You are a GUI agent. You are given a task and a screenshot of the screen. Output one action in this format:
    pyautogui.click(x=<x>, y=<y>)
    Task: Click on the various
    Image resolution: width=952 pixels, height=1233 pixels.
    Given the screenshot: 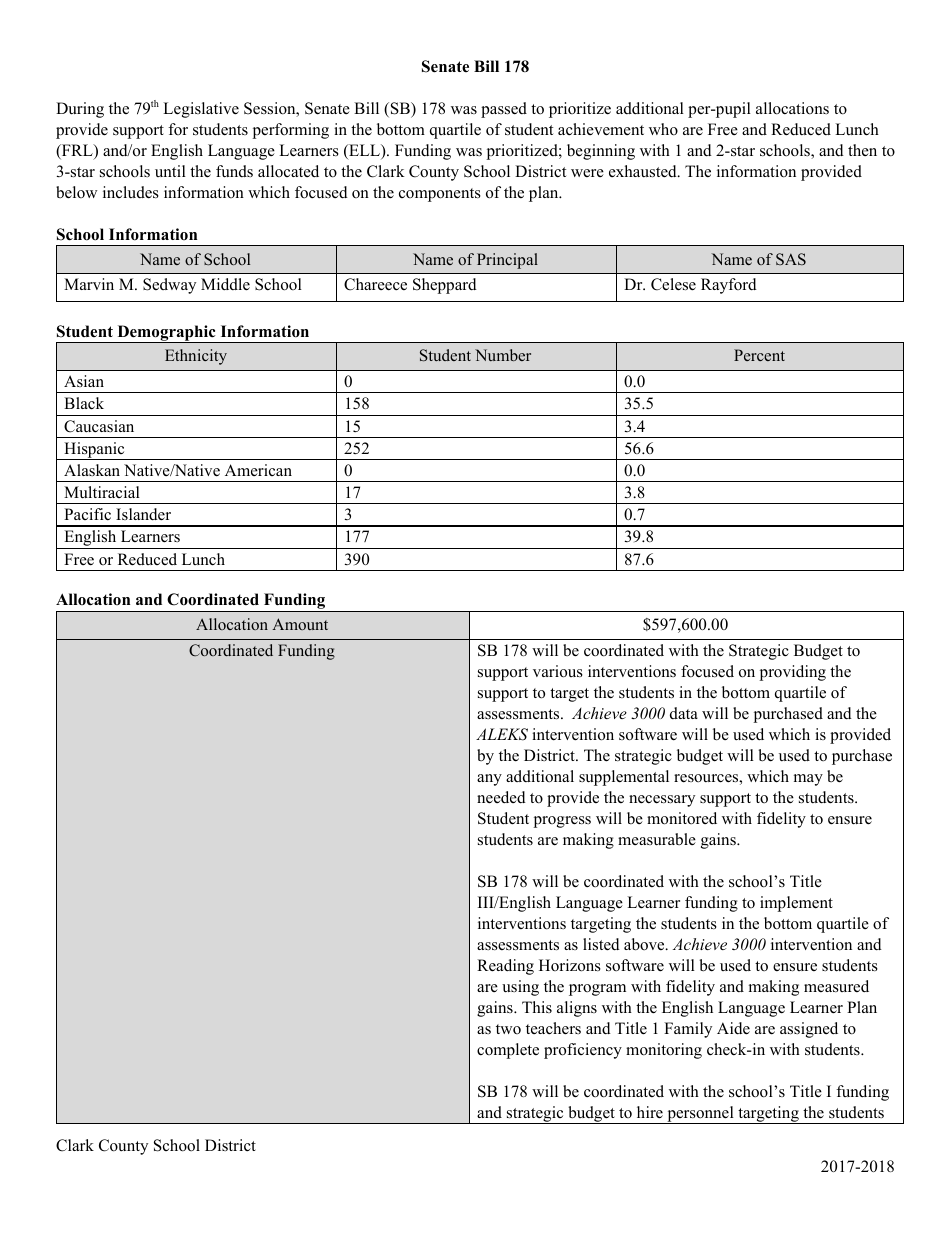 What is the action you would take?
    pyautogui.click(x=558, y=671)
